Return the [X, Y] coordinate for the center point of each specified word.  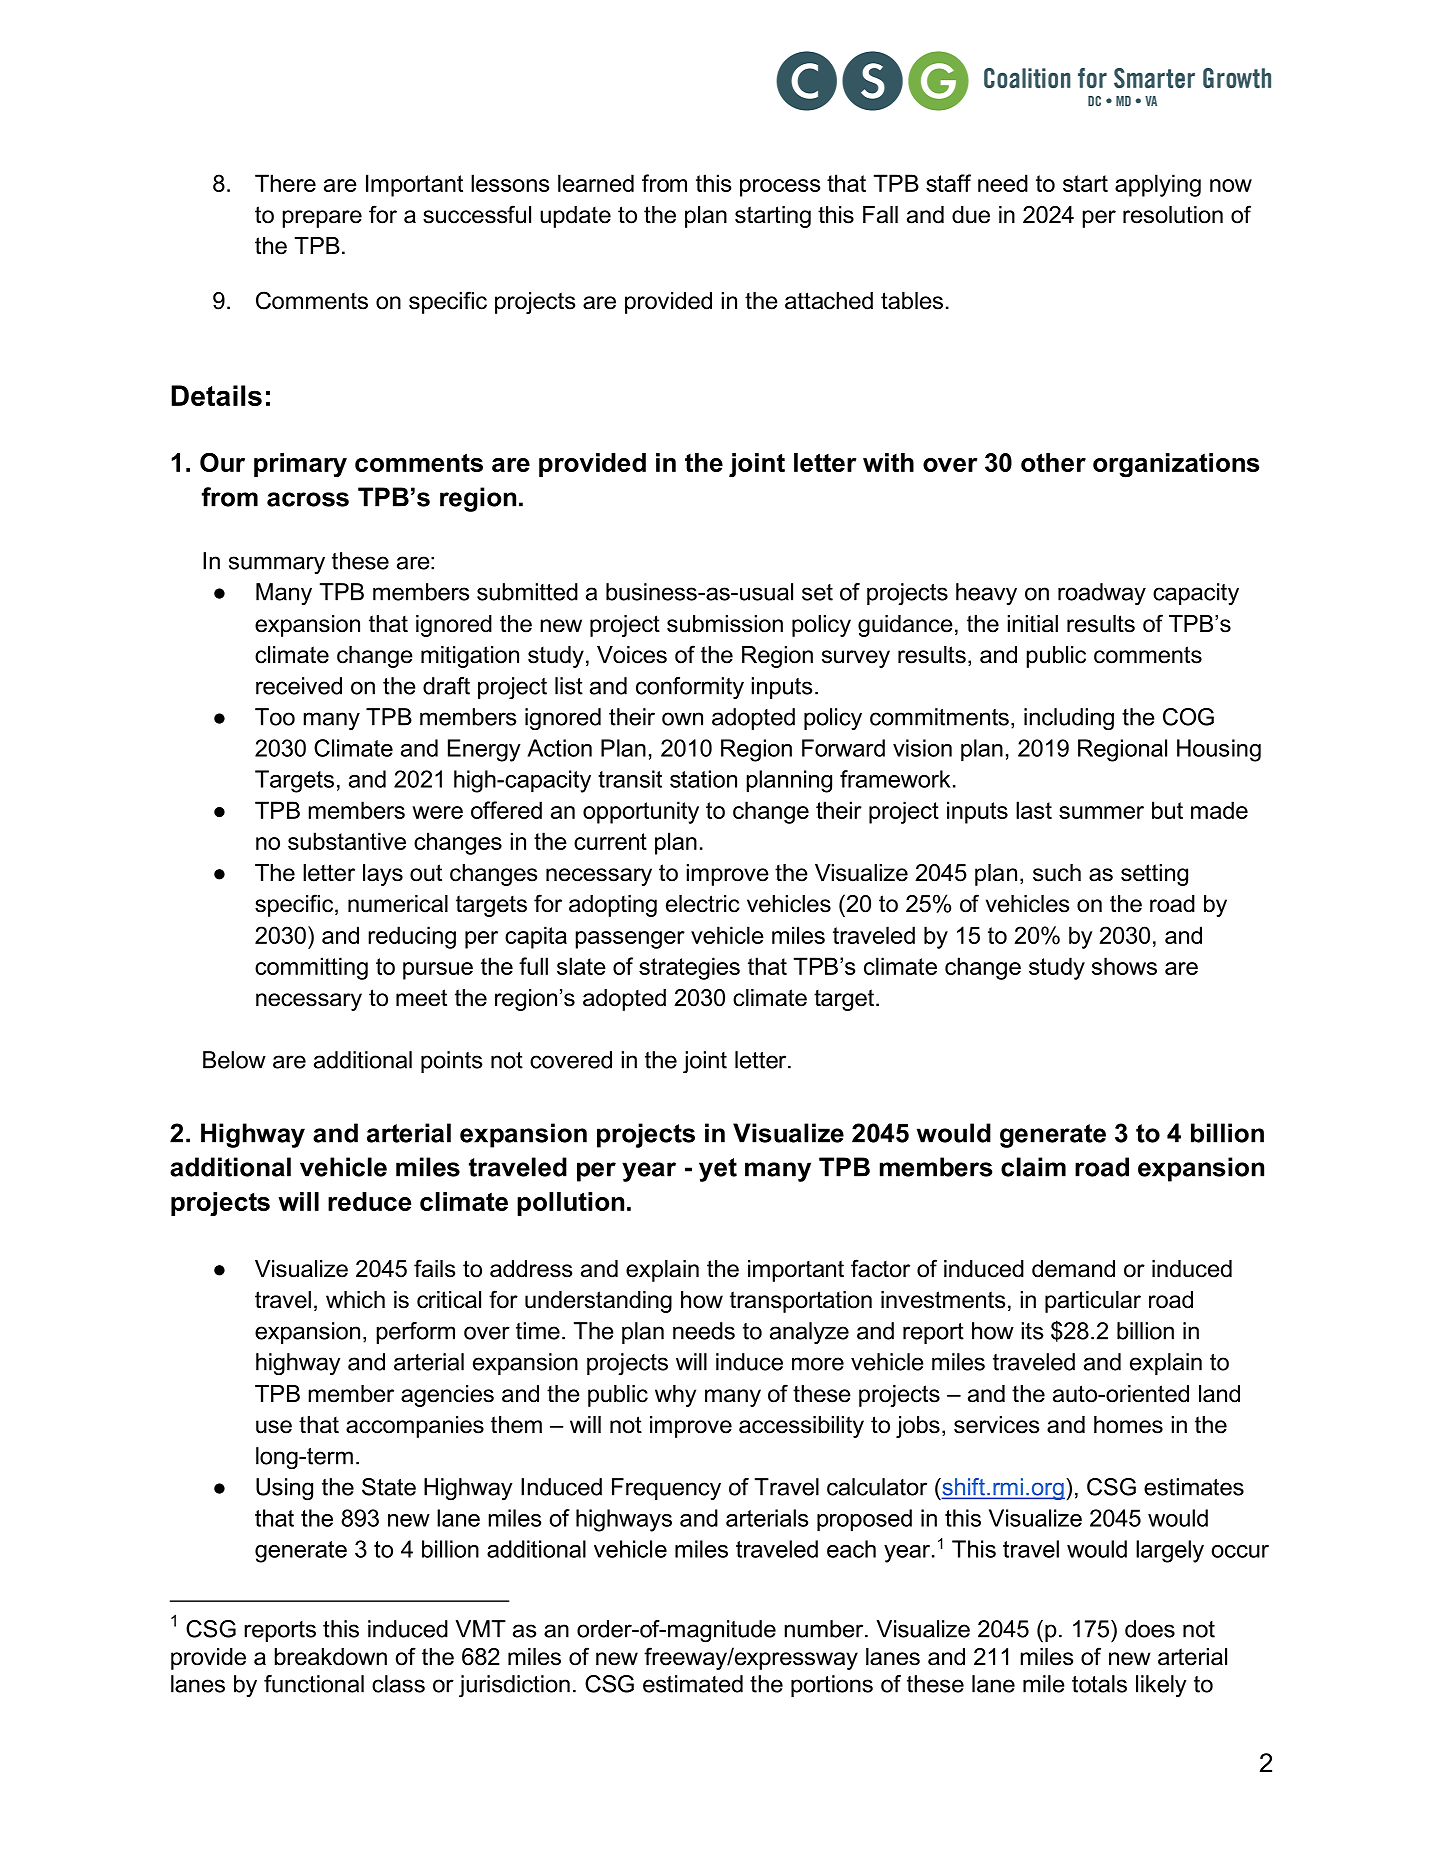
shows [1124, 966]
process [780, 188]
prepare [322, 219]
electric [703, 904]
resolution [1173, 215]
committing [311, 968]
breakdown [331, 1657]
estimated [693, 1684]
